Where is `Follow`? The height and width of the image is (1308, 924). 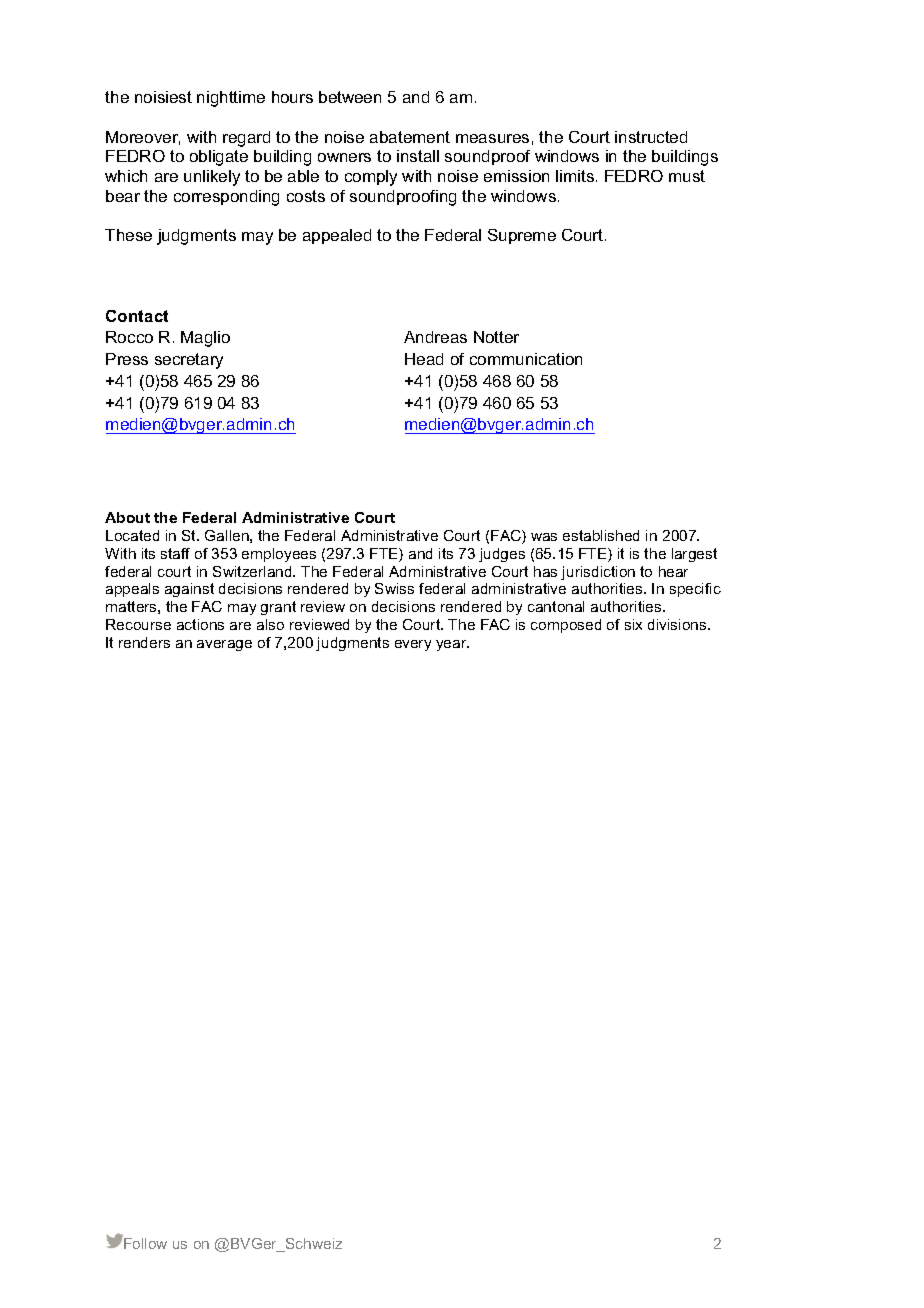 Follow is located at coordinates (144, 1242).
